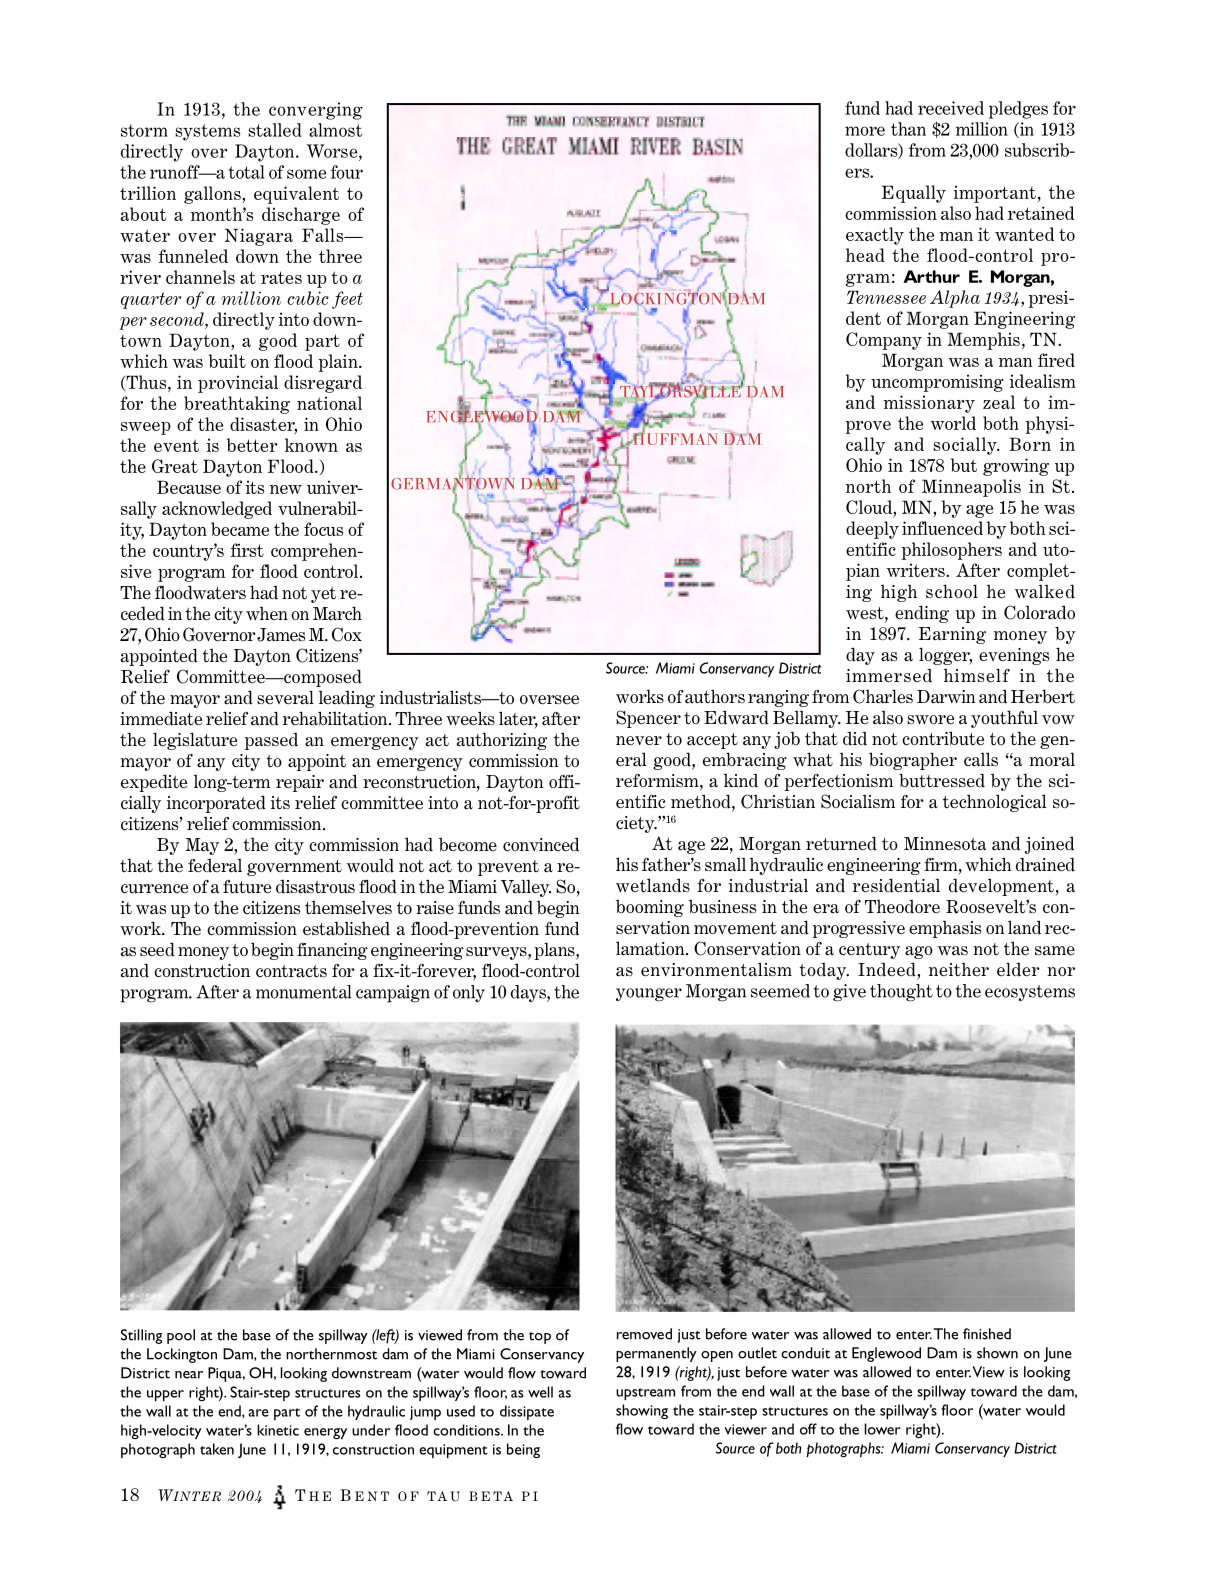  I want to click on are, so click(258, 1413).
